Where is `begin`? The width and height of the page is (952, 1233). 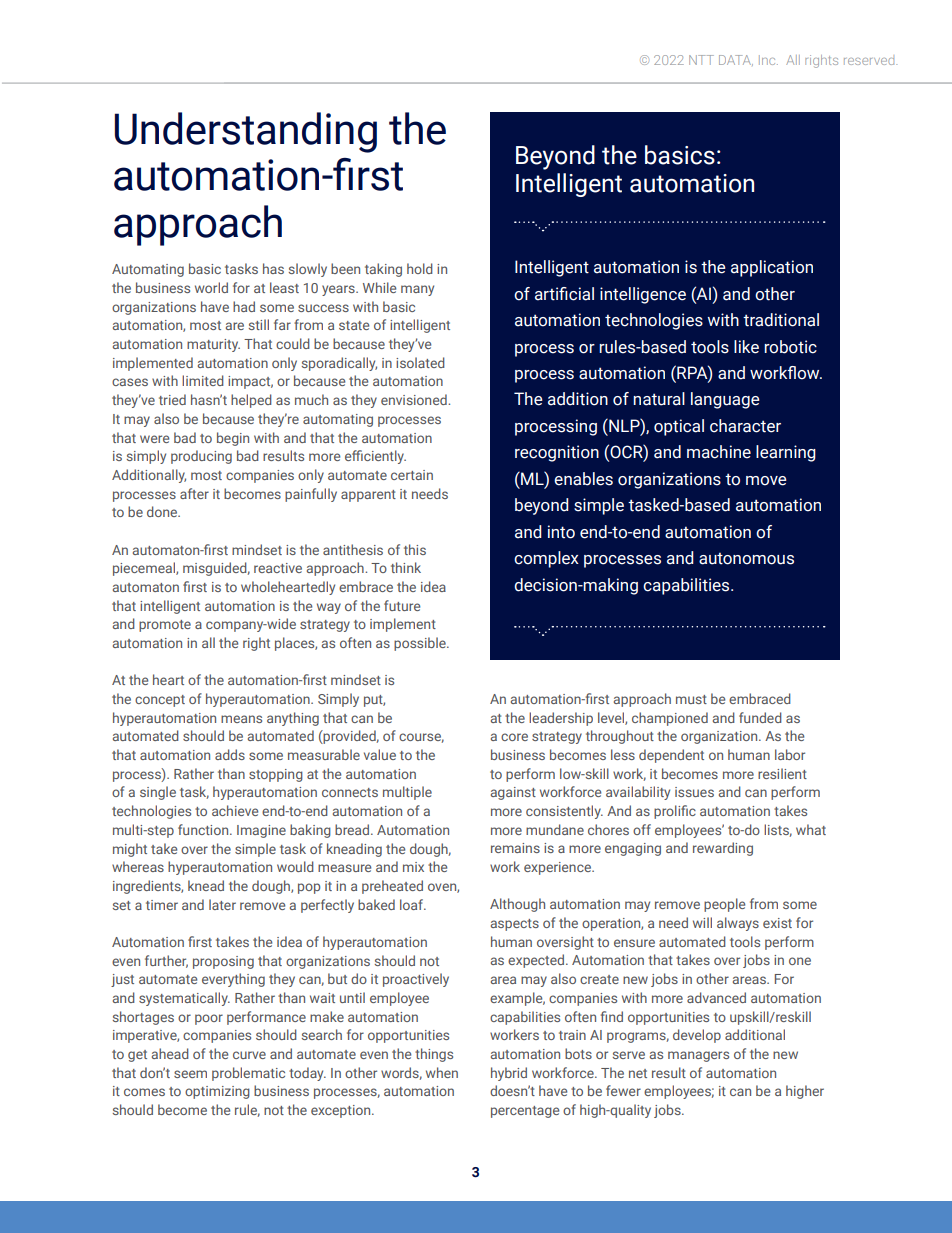
begin is located at coordinates (233, 439).
